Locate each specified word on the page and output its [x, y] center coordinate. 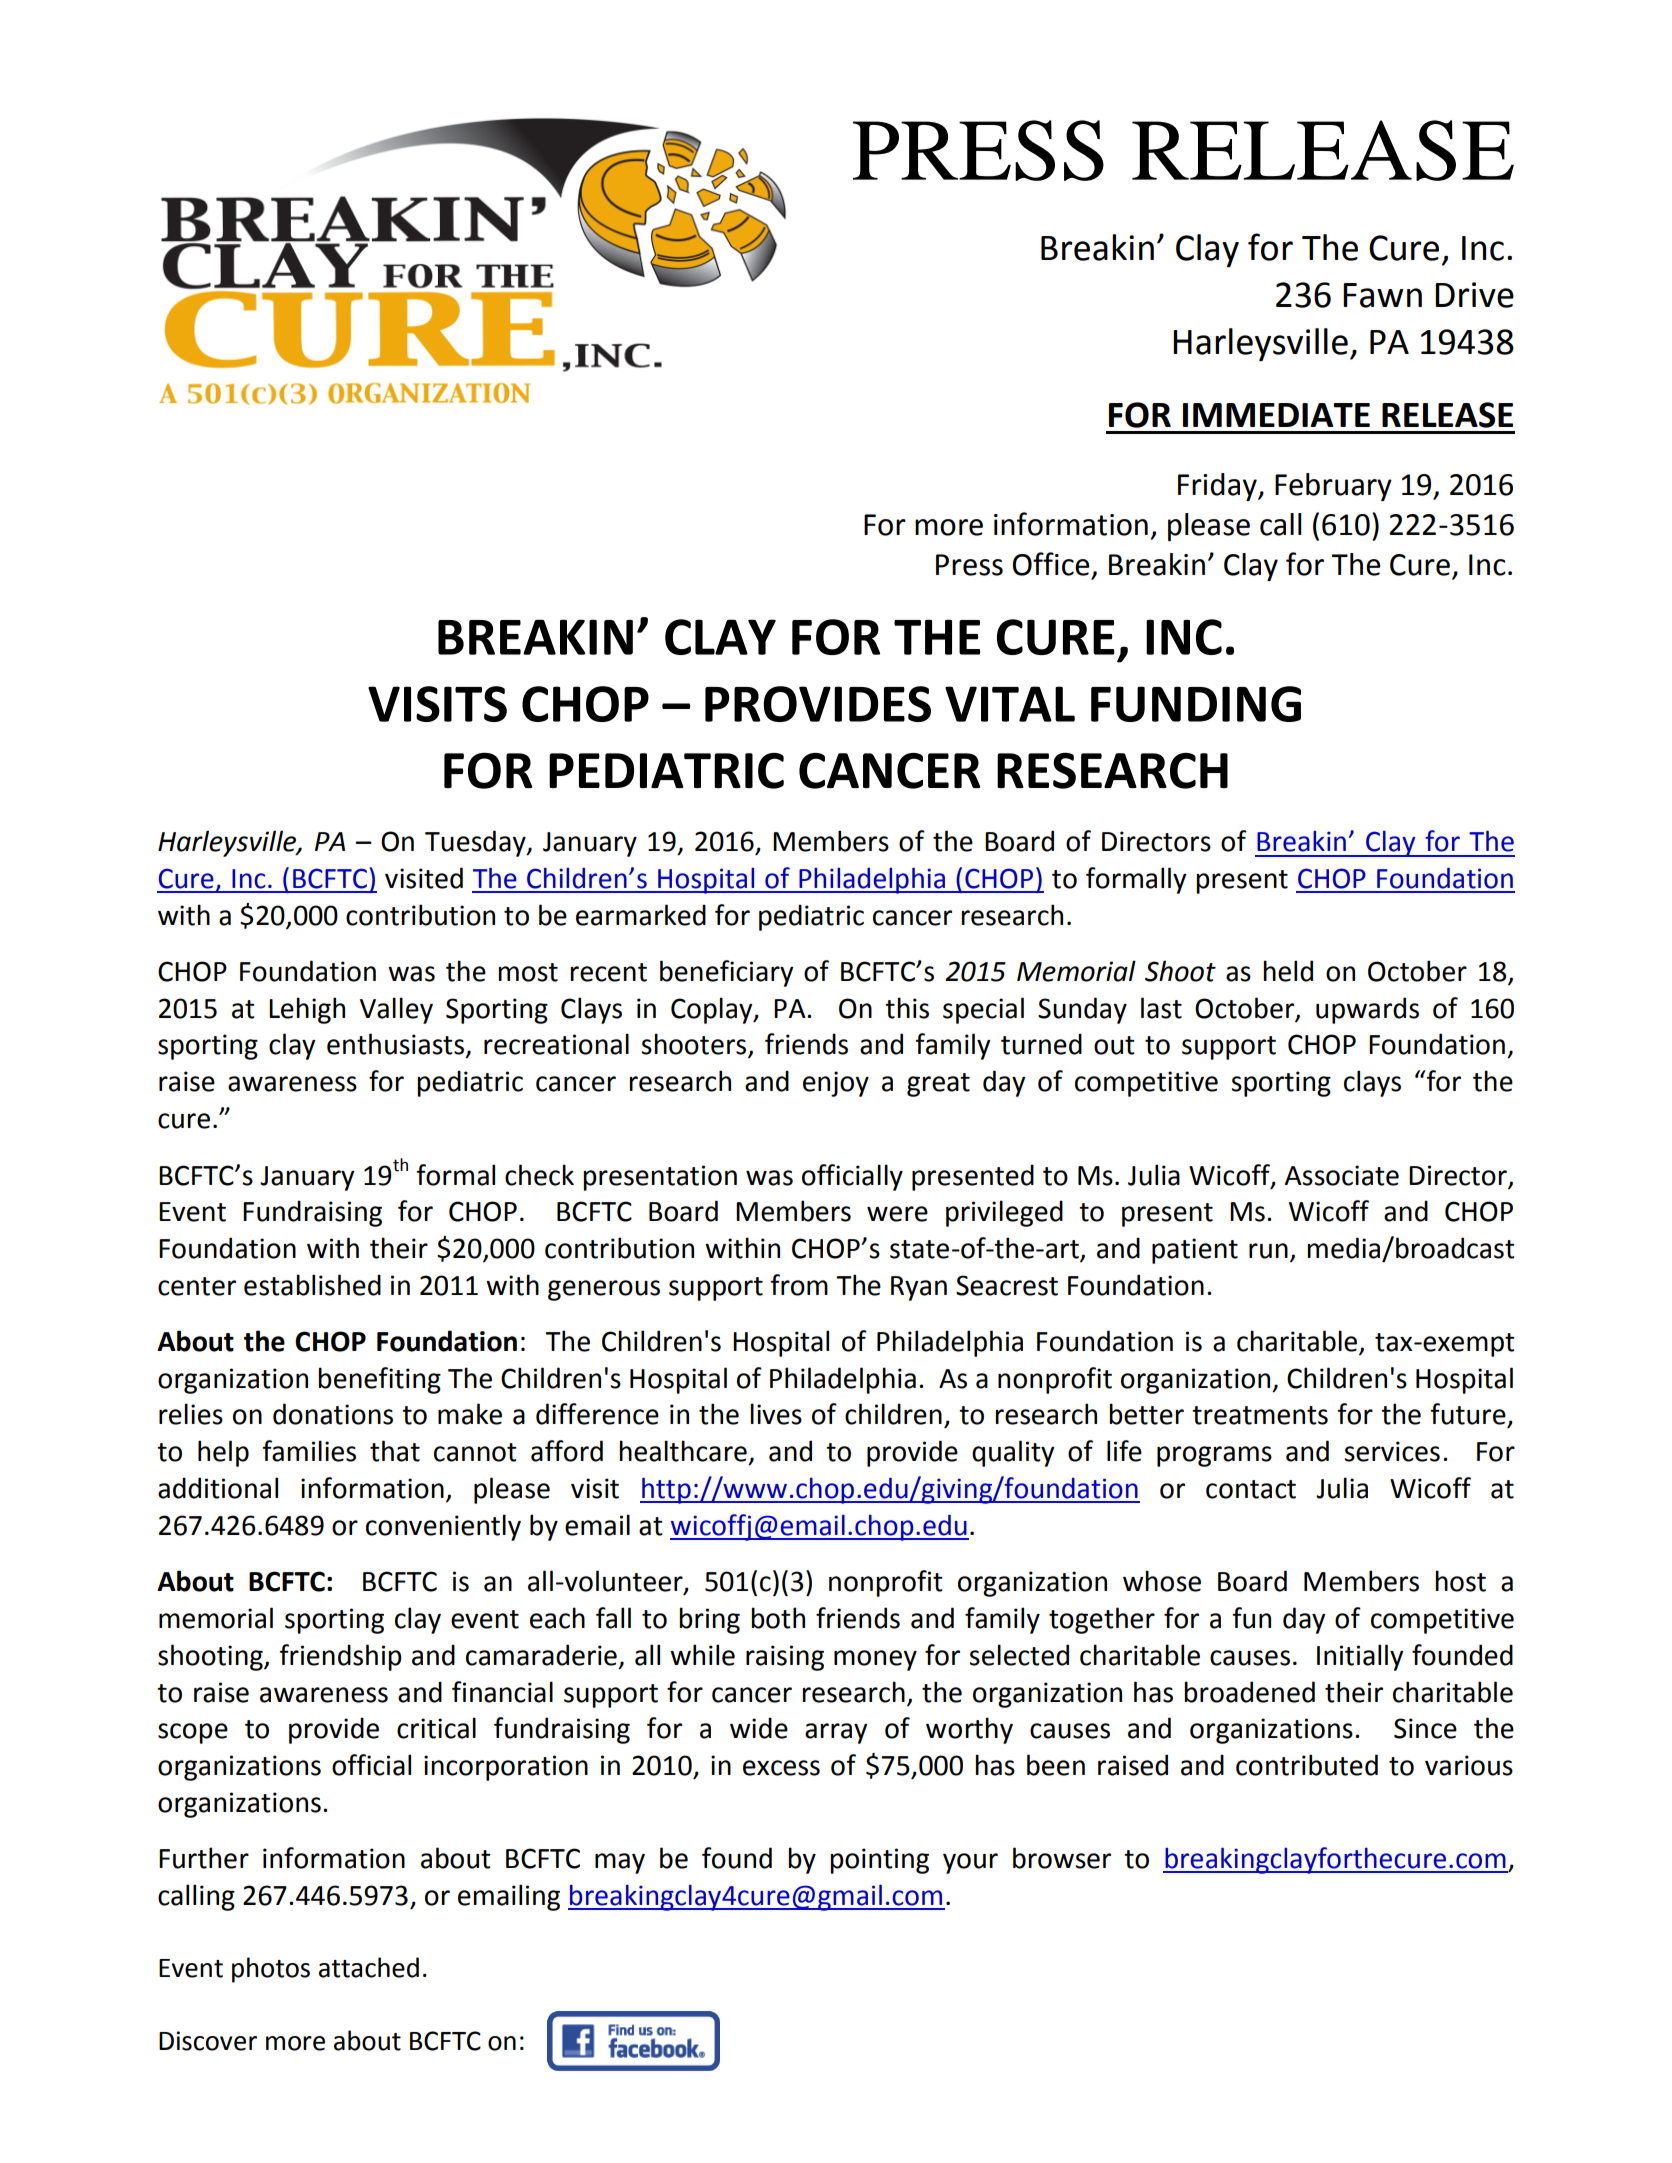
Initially [1360, 1657]
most [528, 972]
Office [1050, 564]
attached [369, 1967]
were [897, 1214]
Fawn [1382, 295]
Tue [448, 842]
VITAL [1010, 704]
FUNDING [1196, 704]
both [778, 1618]
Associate [1342, 1175]
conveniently [443, 1527]
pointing [879, 1861]
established [312, 1285]
